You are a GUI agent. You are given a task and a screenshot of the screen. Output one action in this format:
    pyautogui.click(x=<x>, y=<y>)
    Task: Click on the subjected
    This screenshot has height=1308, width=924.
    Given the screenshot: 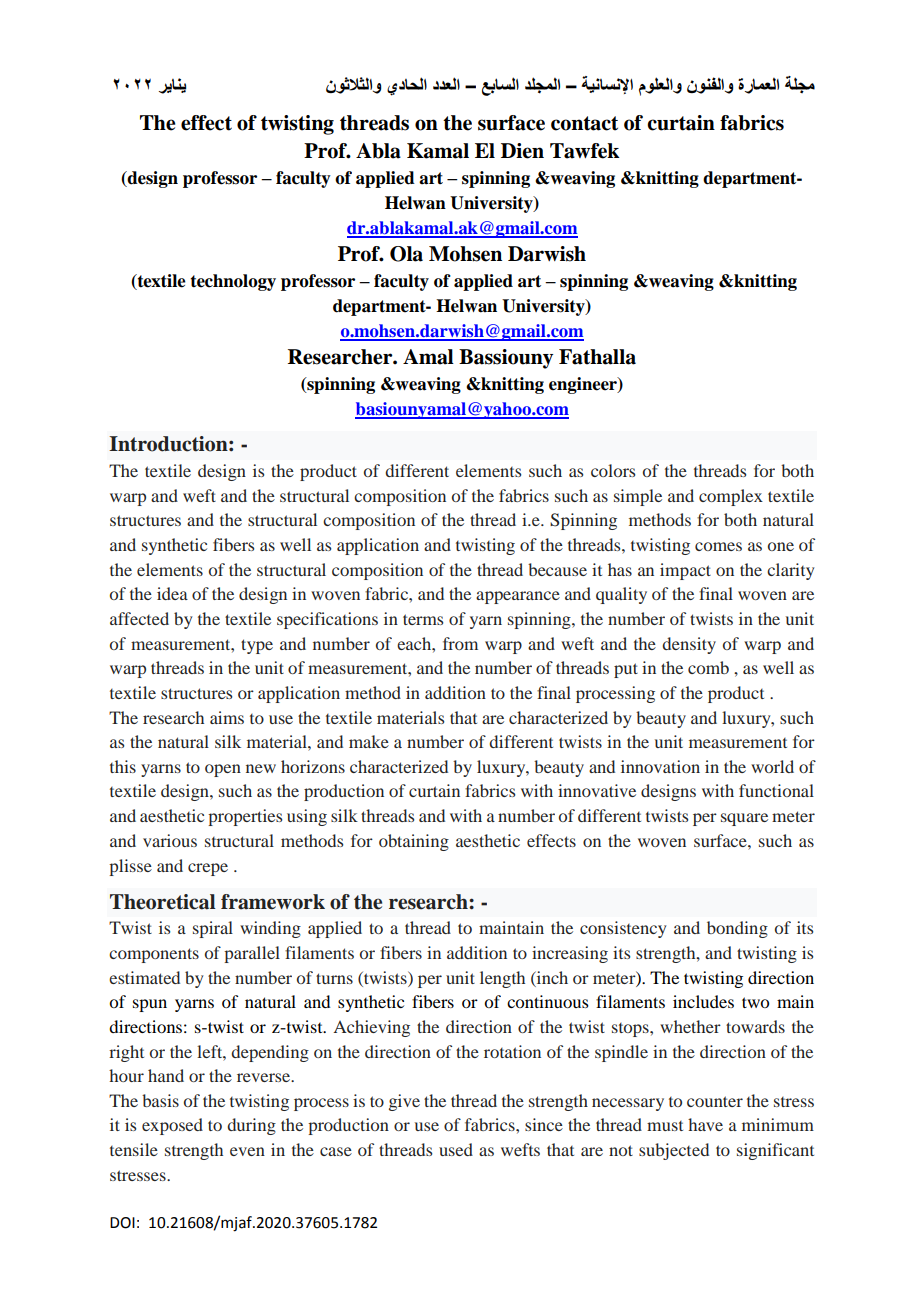 What is the action you would take?
    pyautogui.click(x=674, y=1151)
